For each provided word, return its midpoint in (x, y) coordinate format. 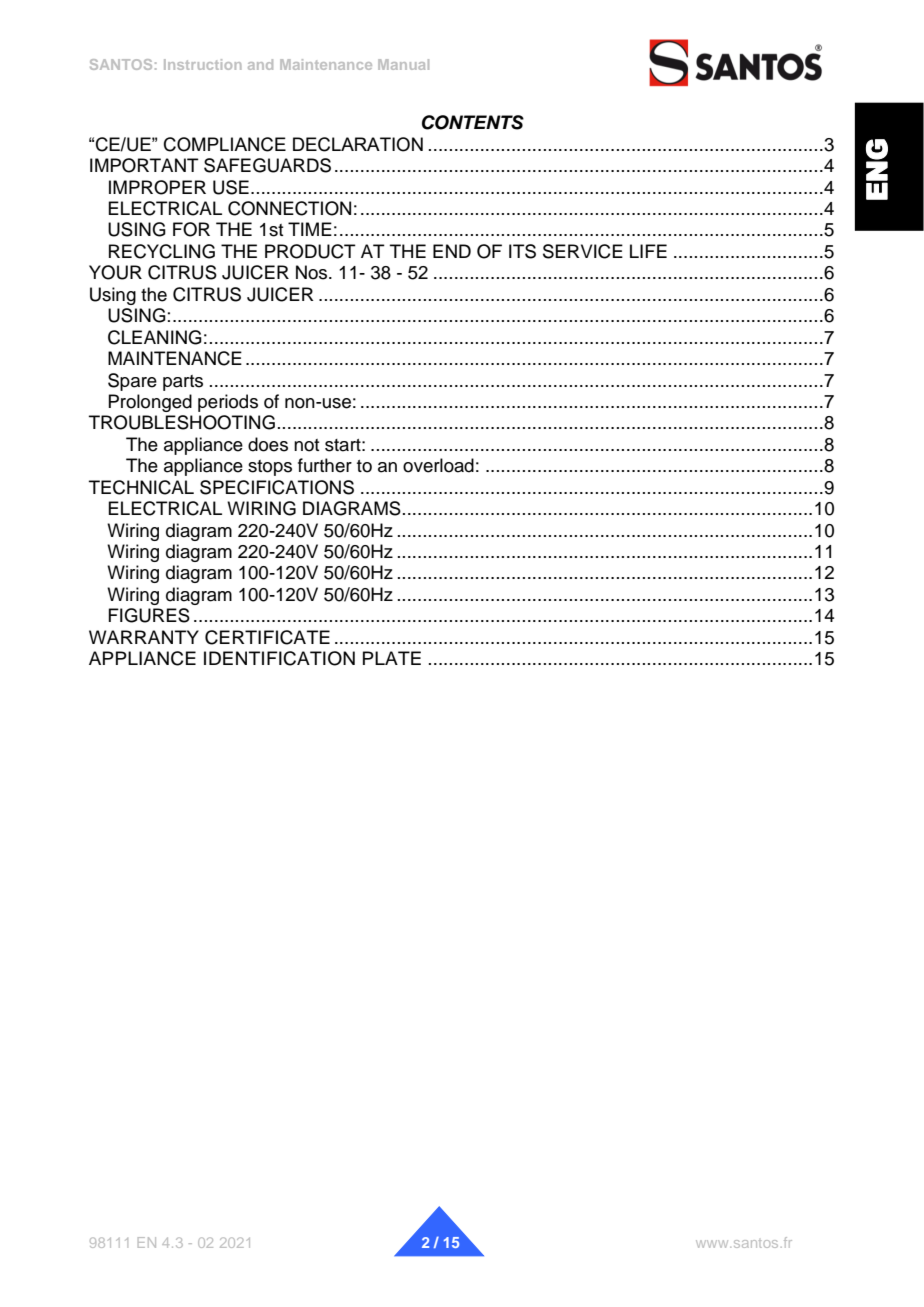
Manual (403, 64)
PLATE (392, 658)
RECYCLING (162, 251)
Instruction (202, 64)
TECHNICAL (141, 487)
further (325, 465)
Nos (313, 272)
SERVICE (583, 251)
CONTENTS (473, 122)
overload (438, 465)
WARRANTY (144, 637)
